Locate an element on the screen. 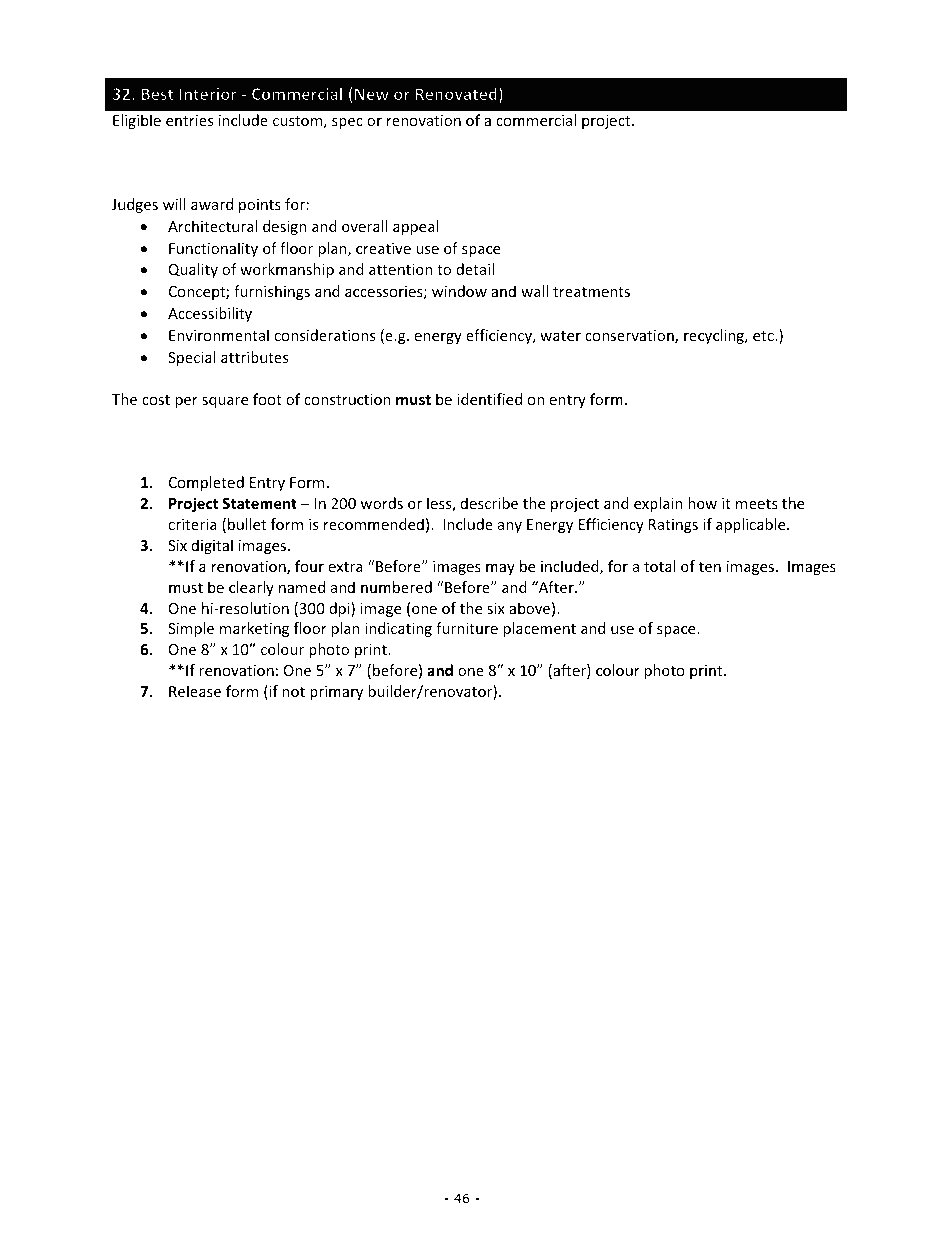 Image resolution: width=952 pixels, height=1233 pixels. window is located at coordinates (459, 291).
